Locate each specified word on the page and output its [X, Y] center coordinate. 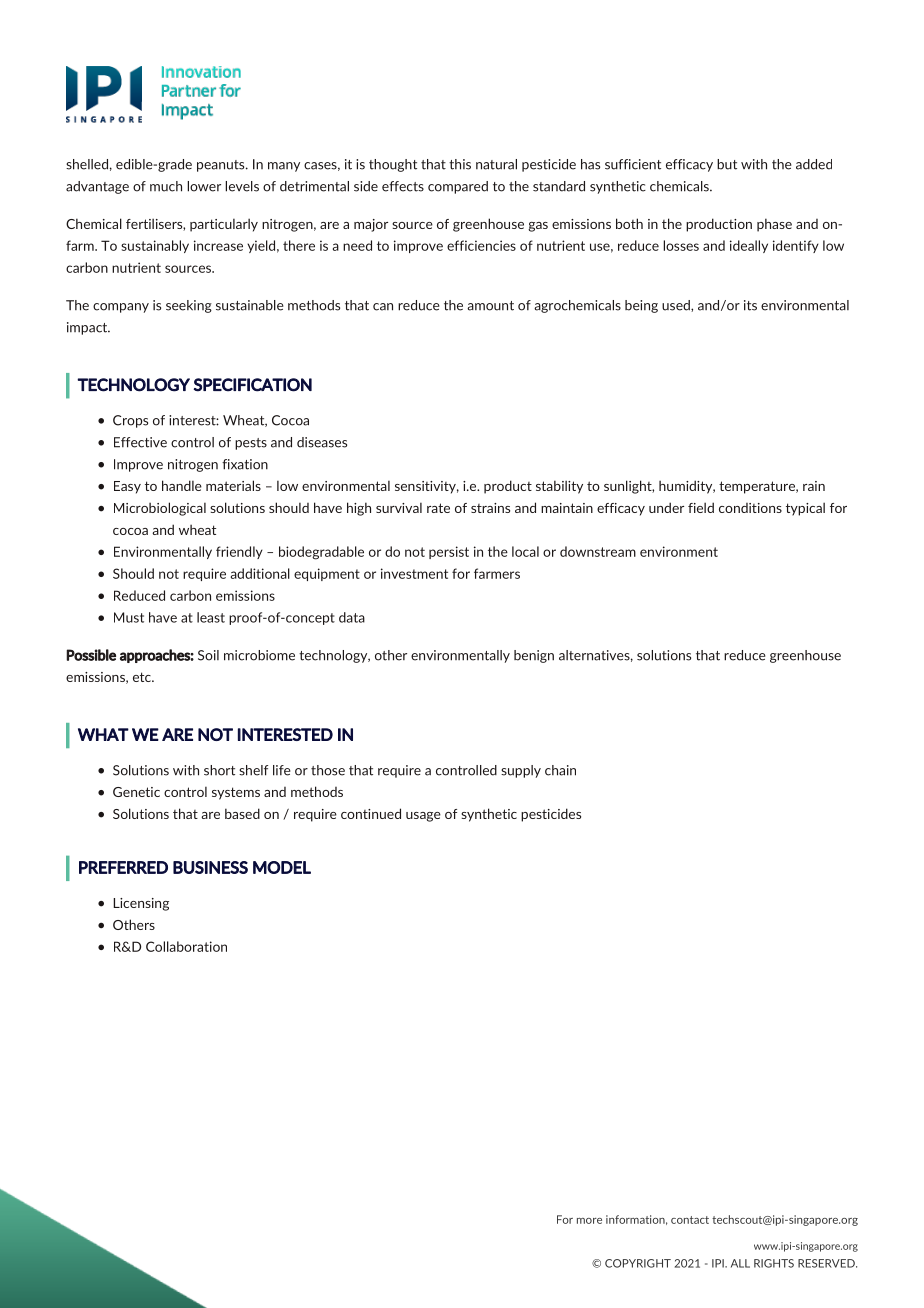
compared [458, 187]
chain [560, 770]
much [166, 186]
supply [521, 771]
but [727, 164]
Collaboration [186, 946]
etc [143, 677]
